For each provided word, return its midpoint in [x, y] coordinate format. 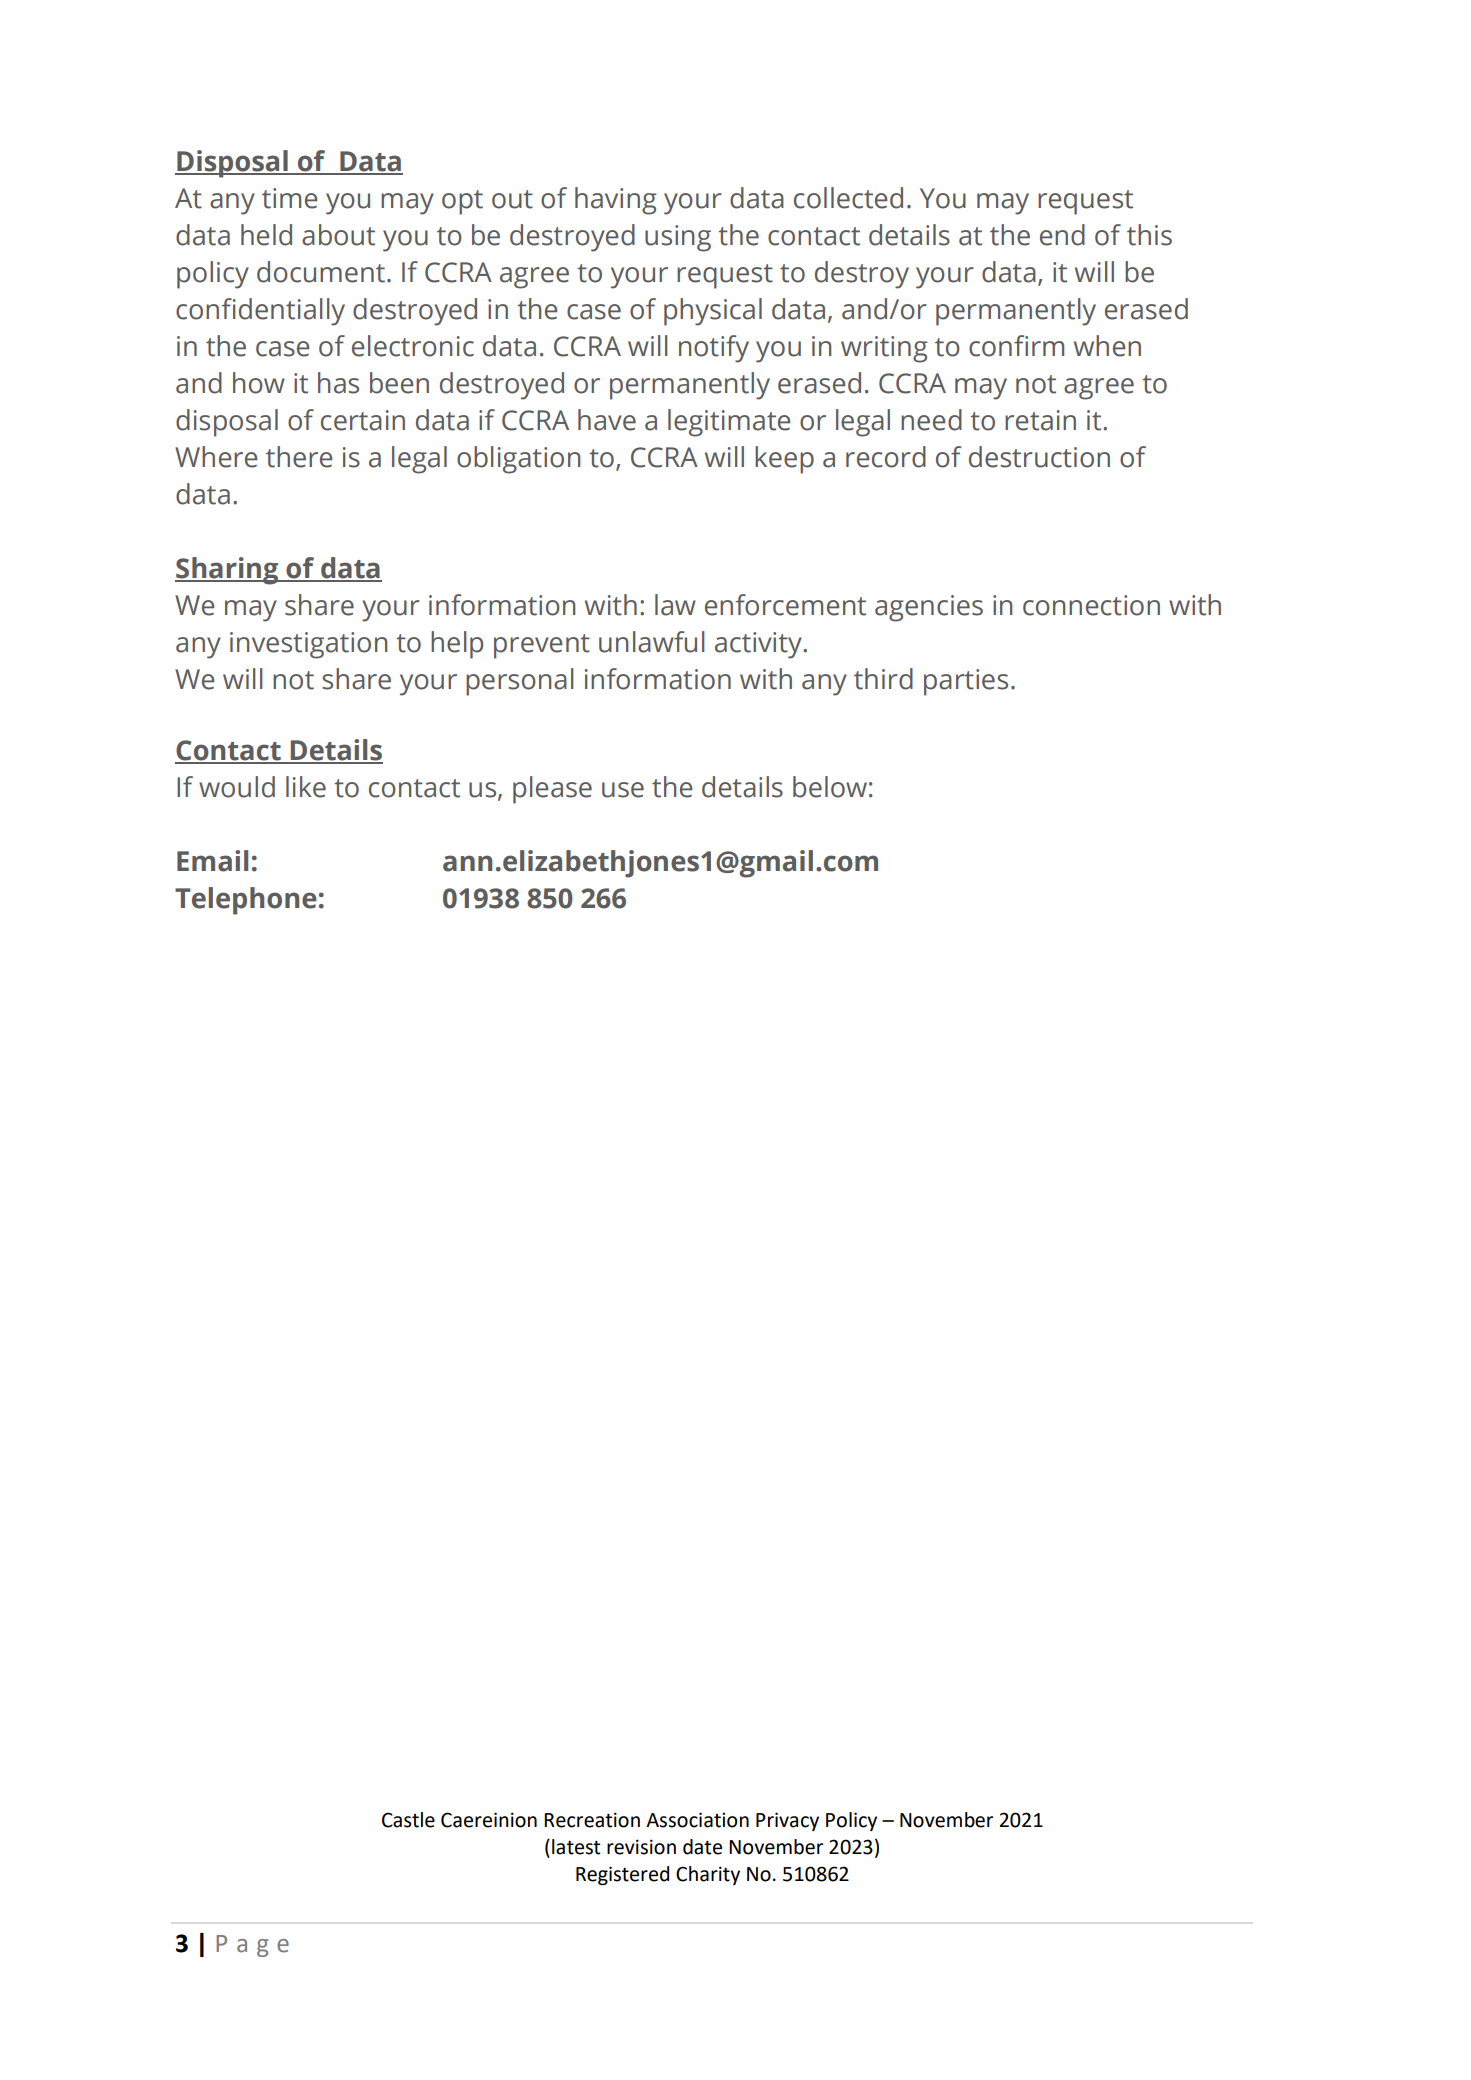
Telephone [246, 901]
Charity [708, 1875]
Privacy [787, 1821]
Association [697, 1820]
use [623, 790]
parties [966, 682]
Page [252, 1946]
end [1062, 235]
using [678, 238]
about [338, 235]
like [306, 787]
